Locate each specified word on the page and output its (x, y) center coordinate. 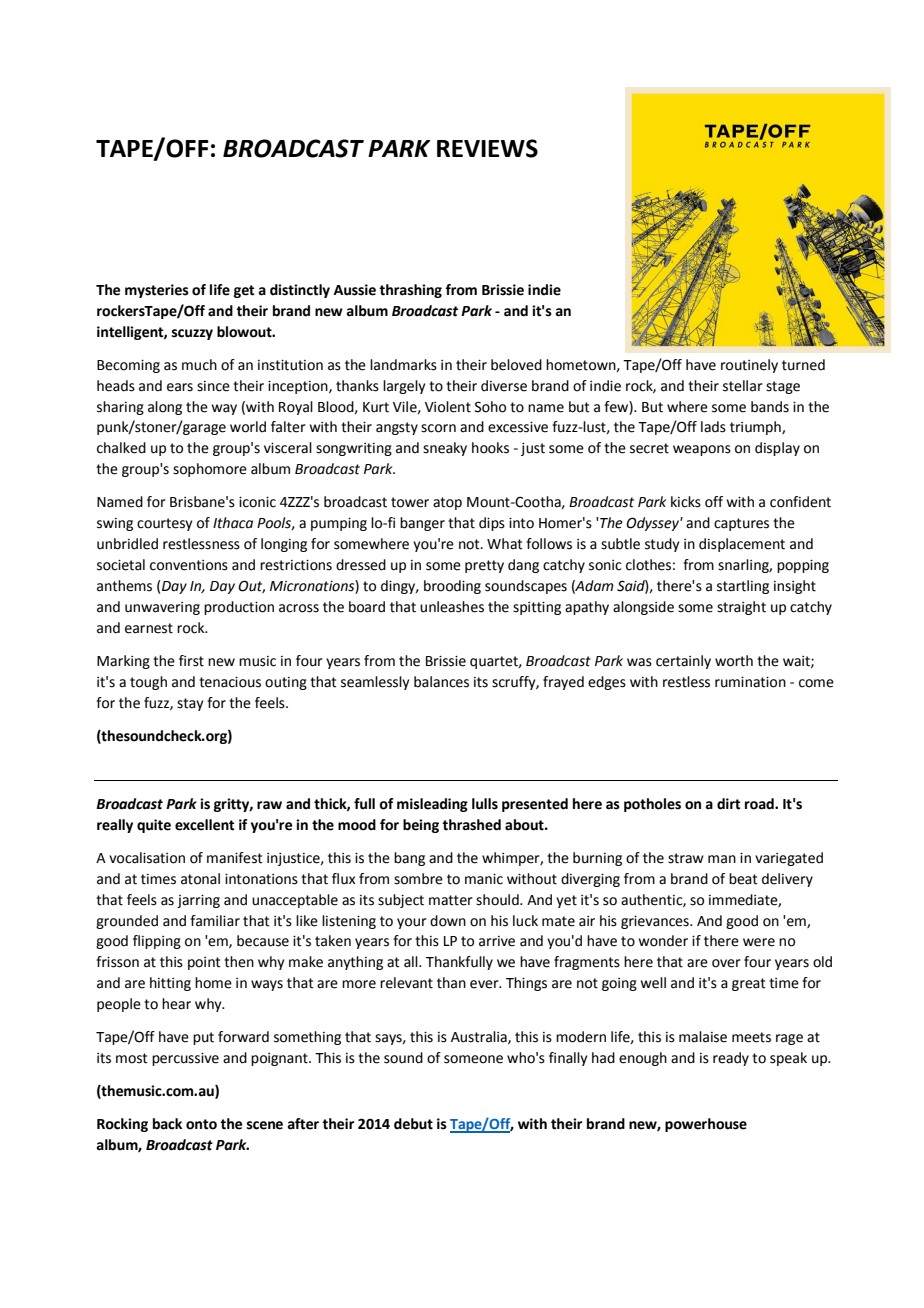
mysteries (157, 291)
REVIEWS (487, 148)
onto (201, 1124)
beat (743, 879)
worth (734, 661)
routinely (749, 366)
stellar (743, 386)
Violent (448, 407)
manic (484, 879)
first (191, 661)
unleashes (452, 607)
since (213, 386)
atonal (200, 879)
